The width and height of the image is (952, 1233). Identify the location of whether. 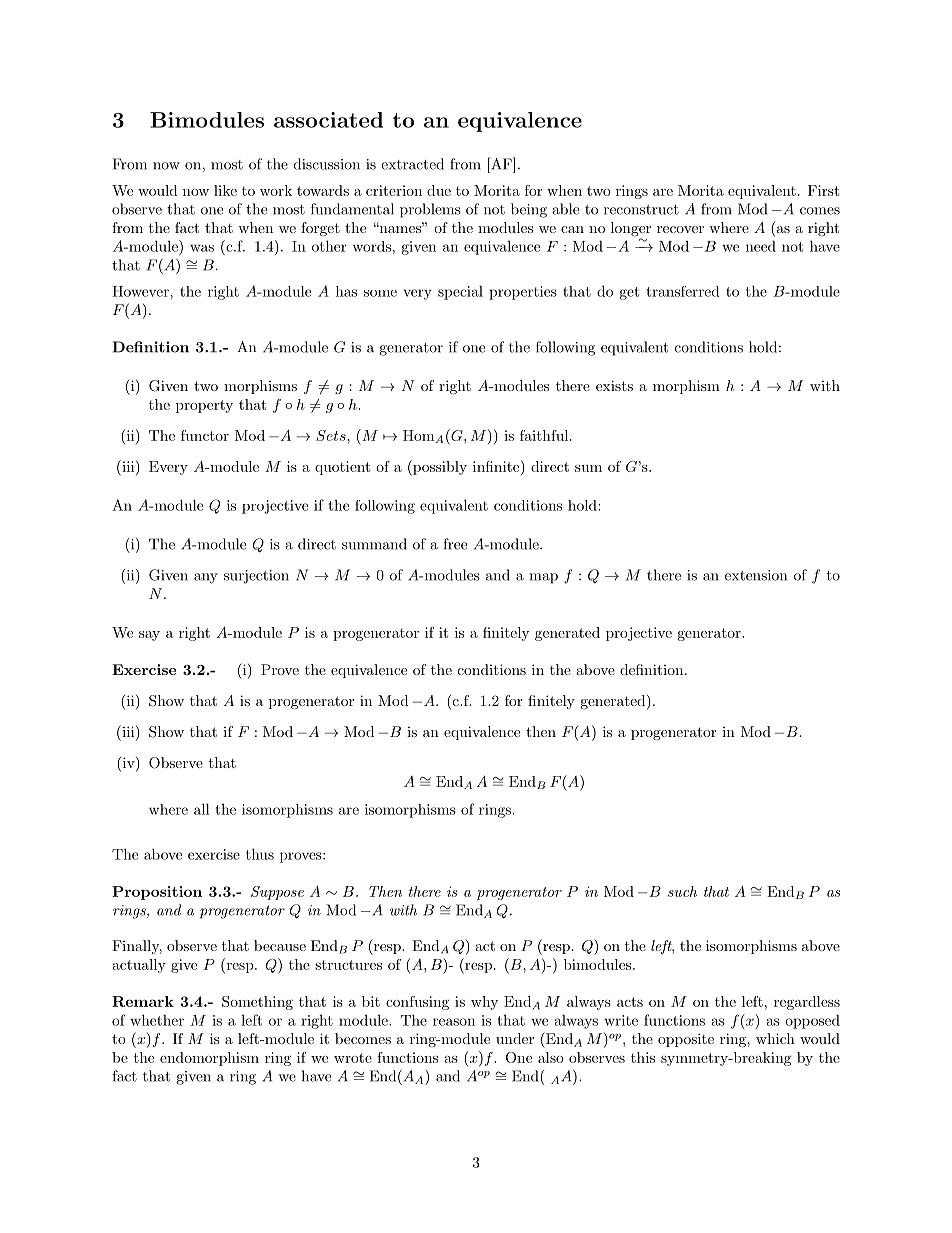
(157, 1020).
